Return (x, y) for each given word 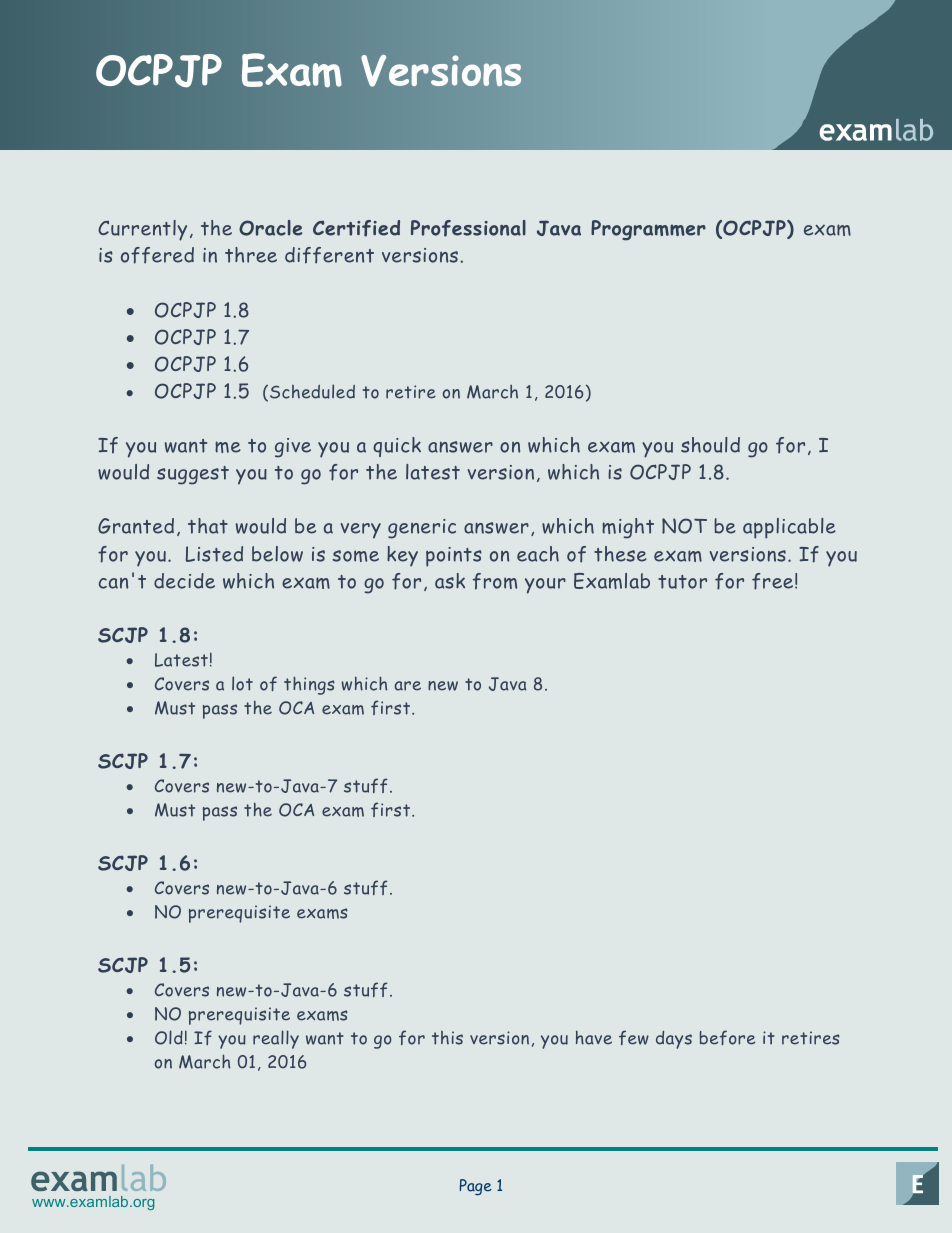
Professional (468, 228)
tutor (682, 582)
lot (242, 683)
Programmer (648, 230)
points (454, 557)
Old (169, 1037)
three (251, 255)
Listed (214, 554)
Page (476, 1187)
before (727, 1037)
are (407, 686)
